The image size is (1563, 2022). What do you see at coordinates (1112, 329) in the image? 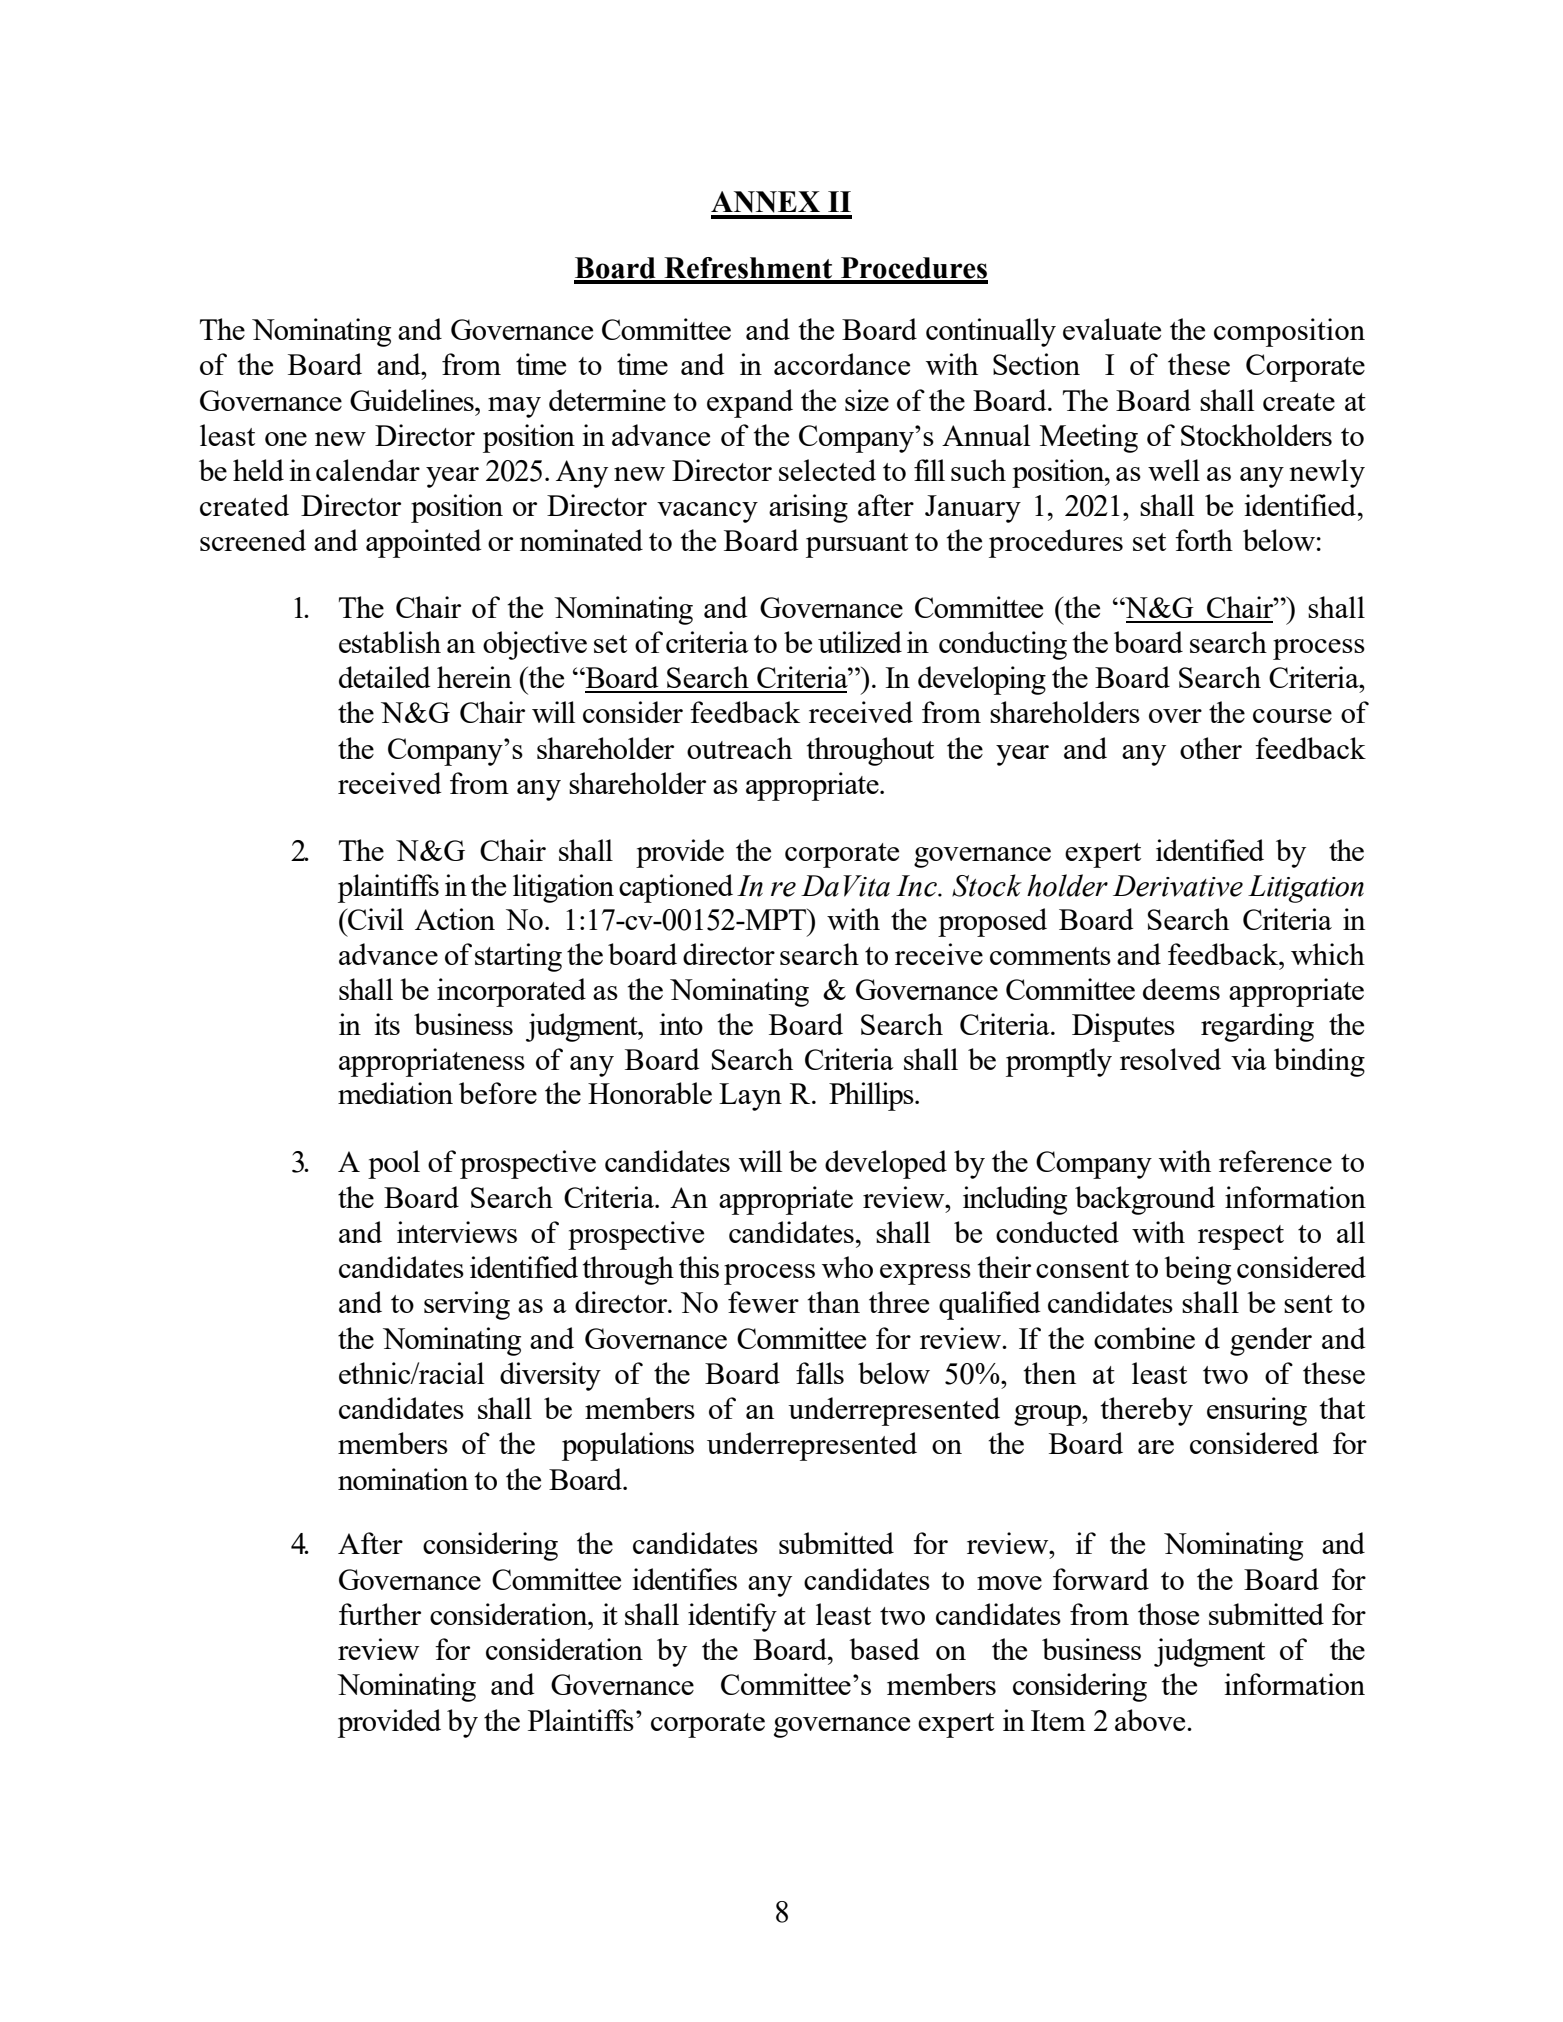
I see `evaluate` at bounding box center [1112, 329].
